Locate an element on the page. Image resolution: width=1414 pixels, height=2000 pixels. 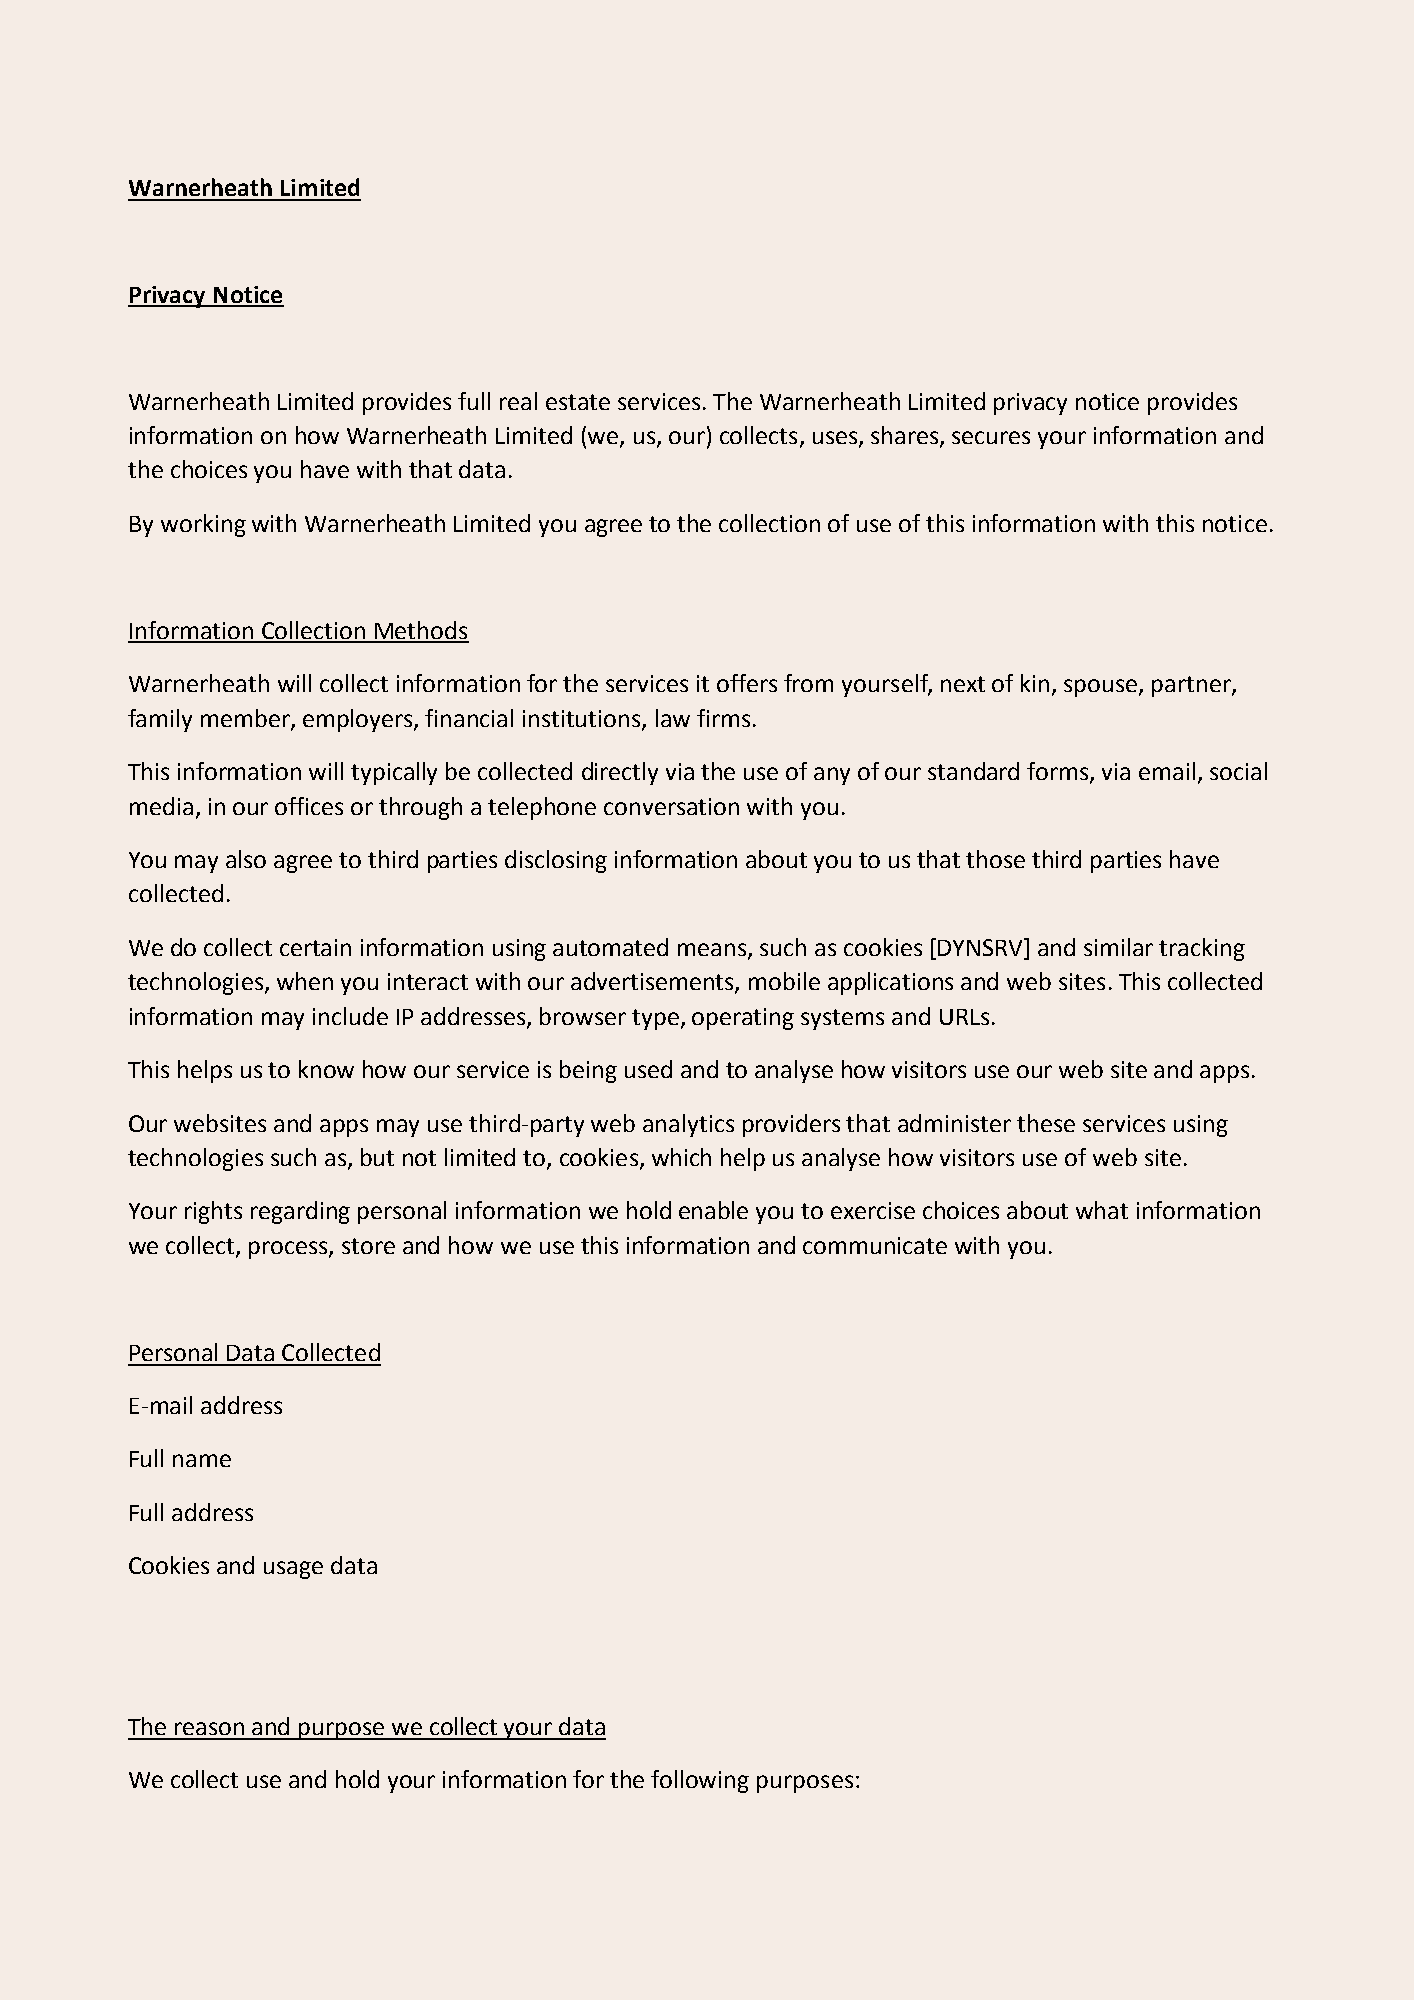
estate is located at coordinates (578, 402).
